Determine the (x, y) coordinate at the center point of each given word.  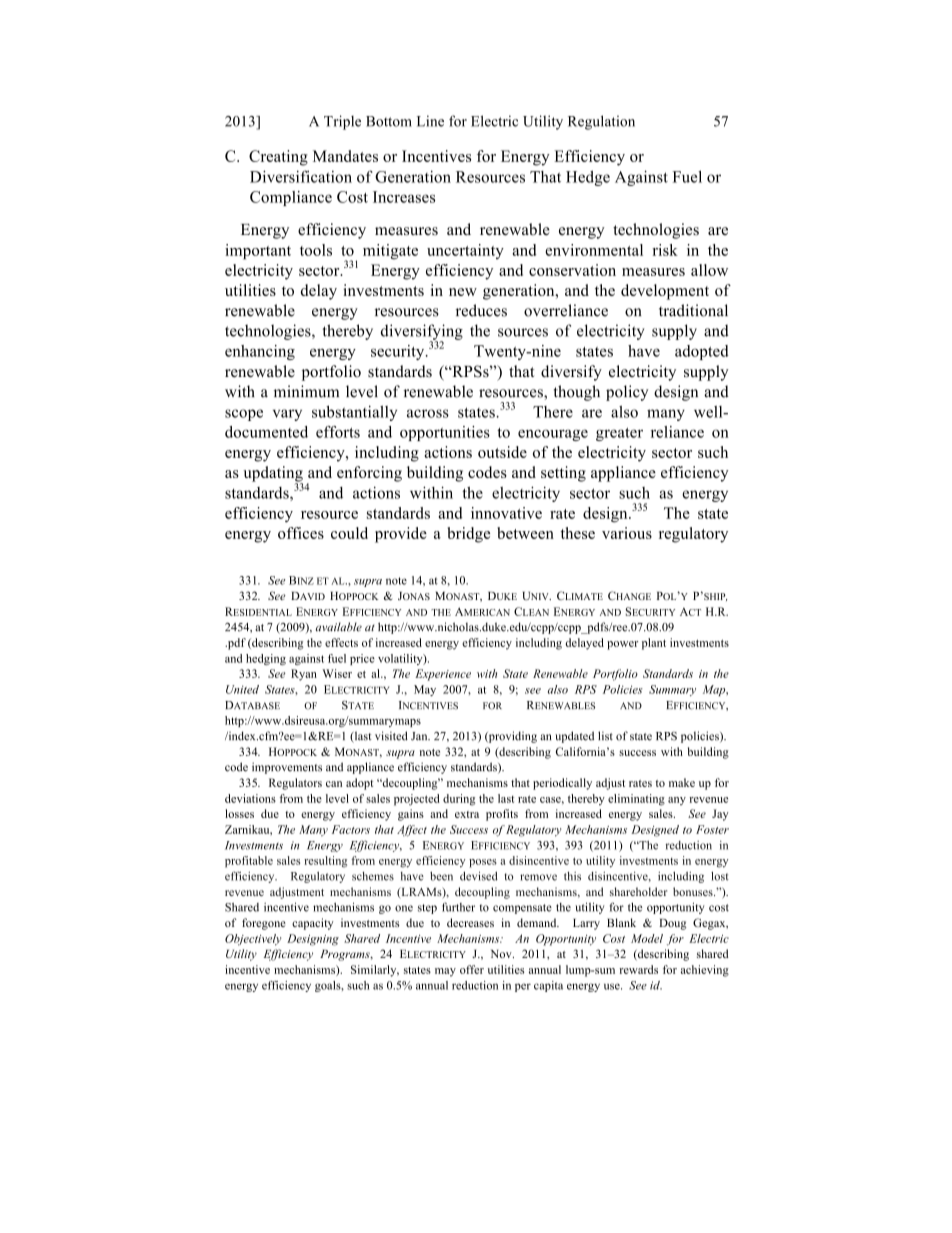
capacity (313, 924)
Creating (278, 158)
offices (301, 533)
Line (430, 121)
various (627, 533)
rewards (638, 969)
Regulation (601, 122)
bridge (469, 535)
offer (472, 969)
